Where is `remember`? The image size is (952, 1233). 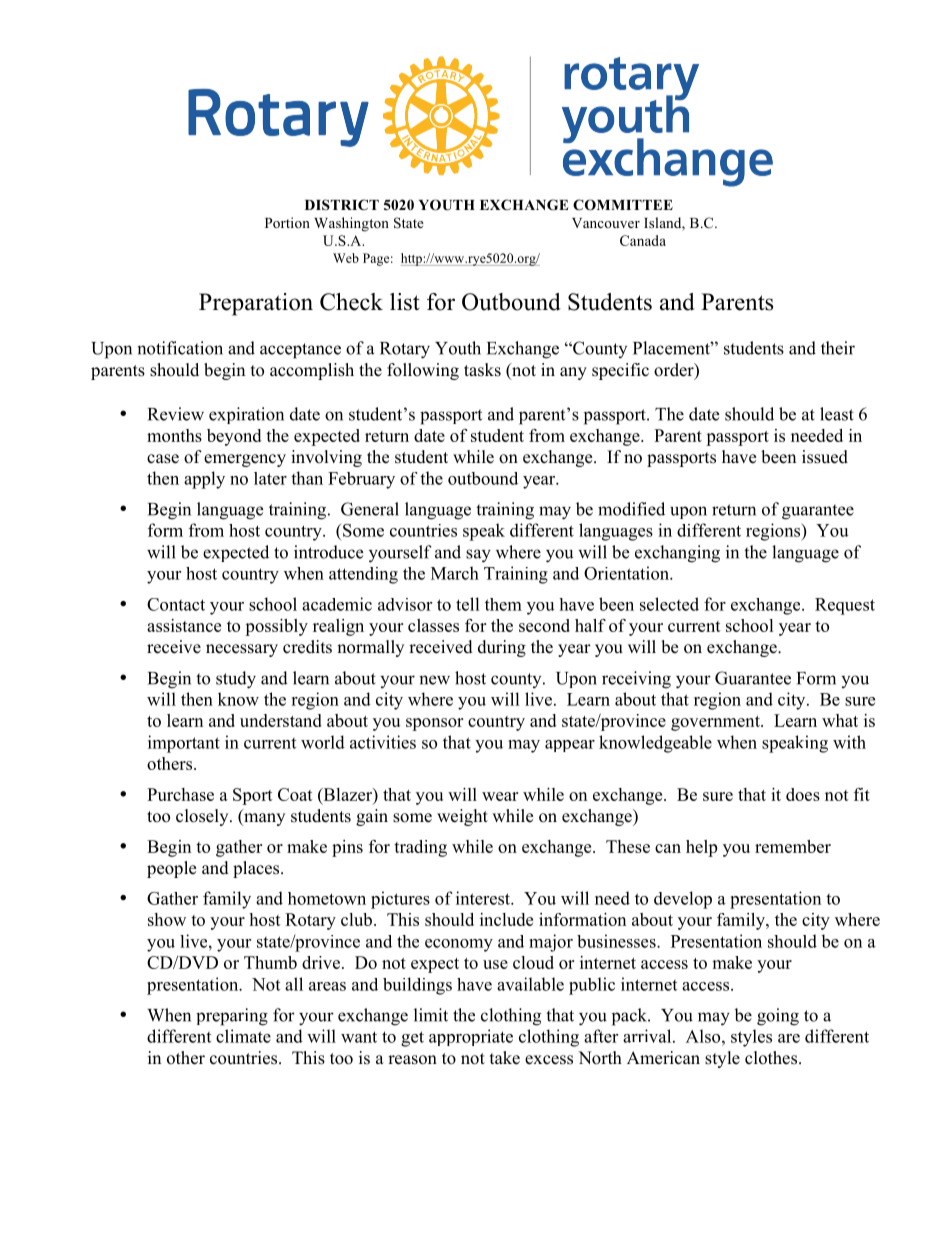 remember is located at coordinates (793, 846).
